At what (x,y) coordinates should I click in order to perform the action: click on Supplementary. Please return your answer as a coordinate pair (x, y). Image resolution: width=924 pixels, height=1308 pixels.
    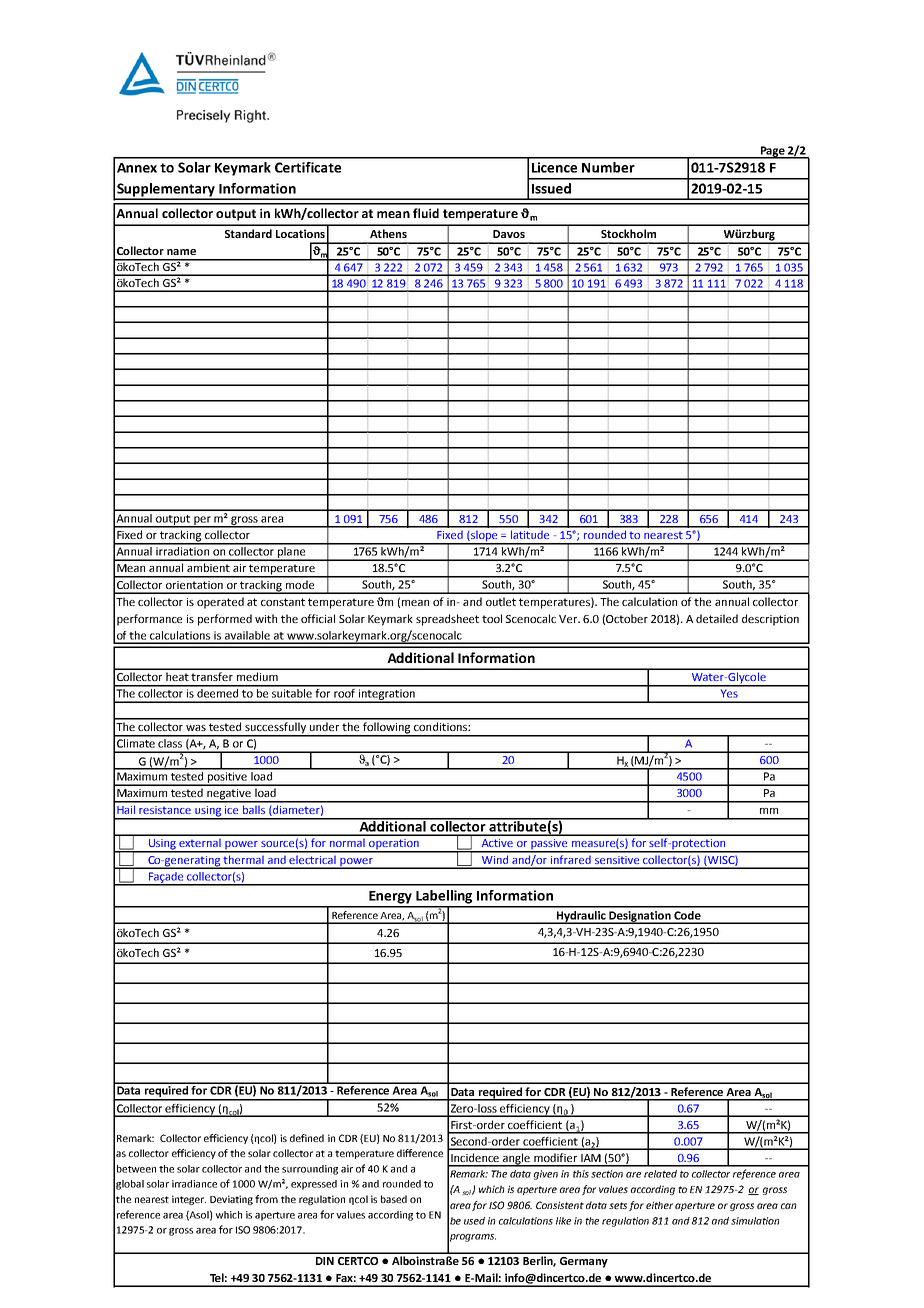
    Looking at the image, I should click on (166, 191).
